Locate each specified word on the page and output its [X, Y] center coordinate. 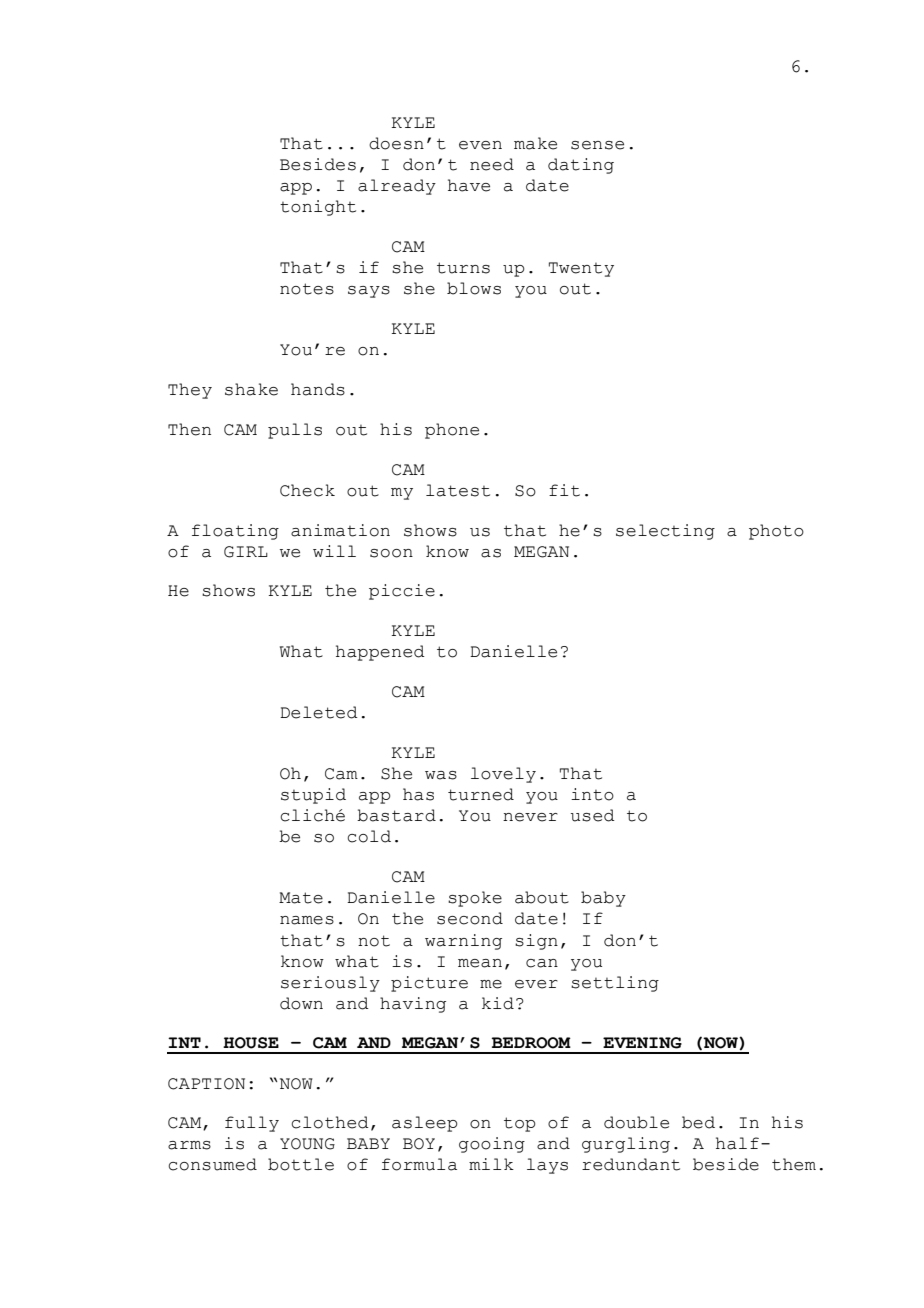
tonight [318, 208]
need [492, 164]
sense [597, 145]
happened [380, 653]
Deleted [319, 712]
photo [776, 532]
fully [252, 1124]
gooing [492, 1145]
